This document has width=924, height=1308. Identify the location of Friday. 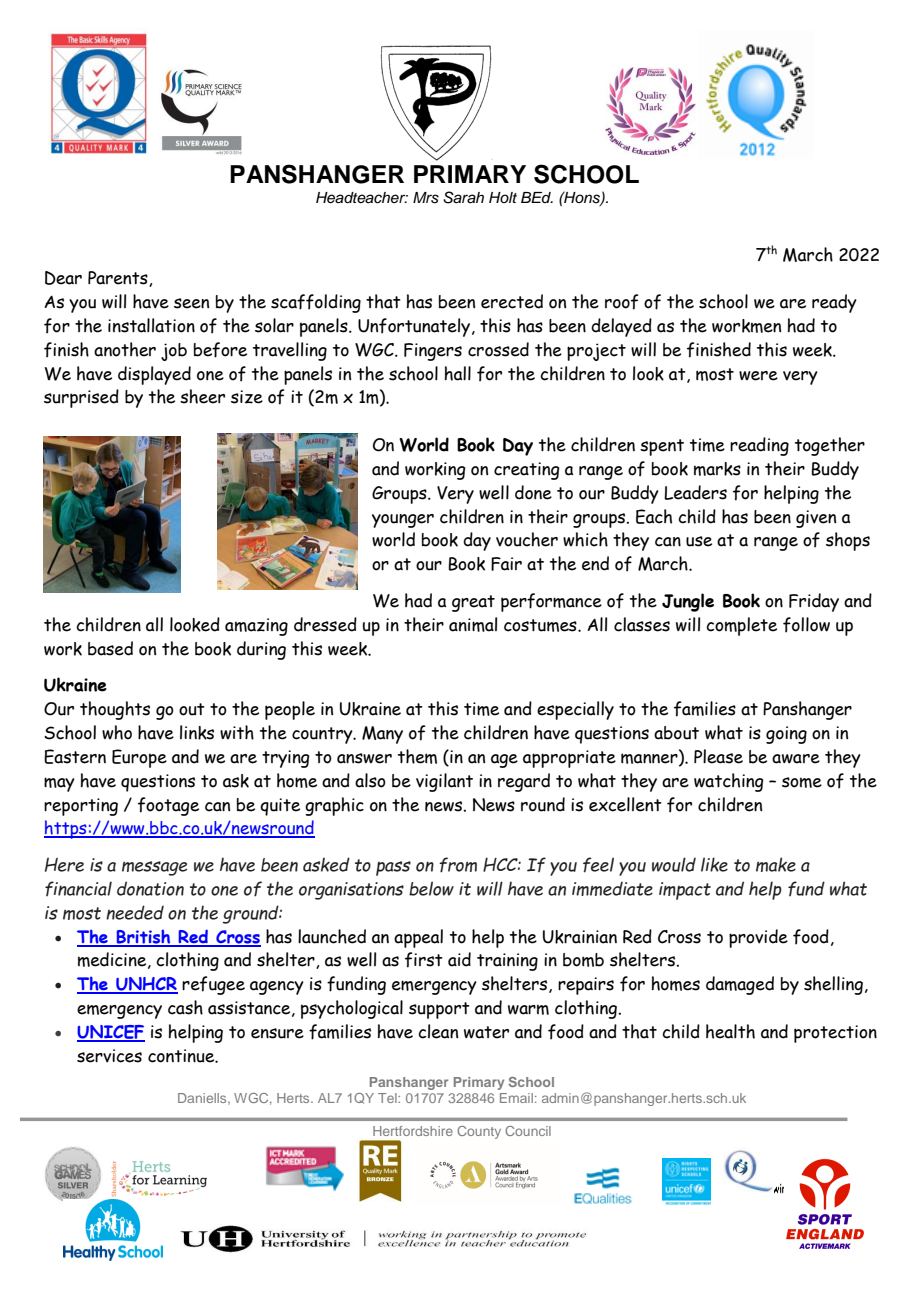
(814, 602).
